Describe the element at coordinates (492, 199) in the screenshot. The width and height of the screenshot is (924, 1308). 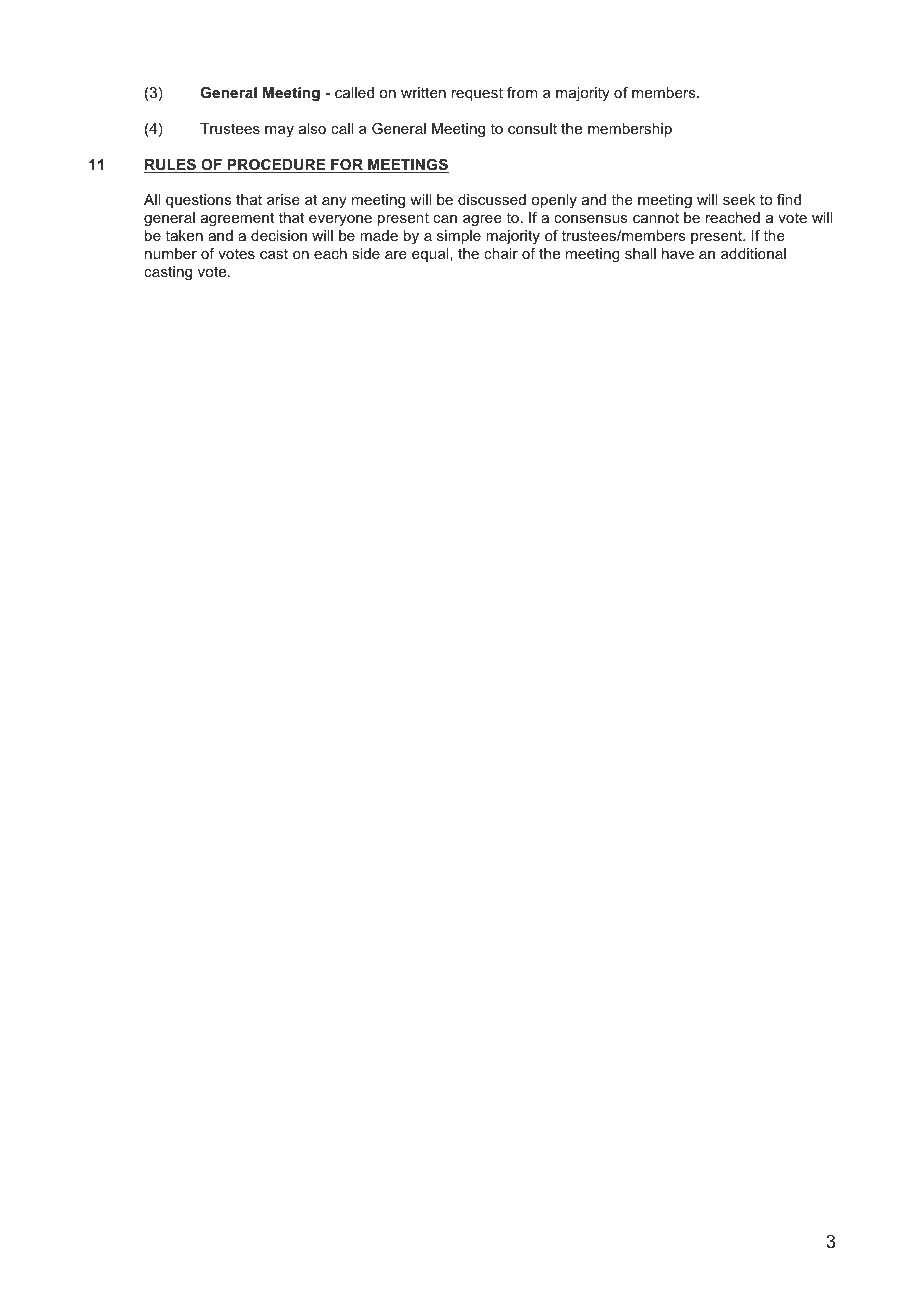
I see `discussed` at that location.
